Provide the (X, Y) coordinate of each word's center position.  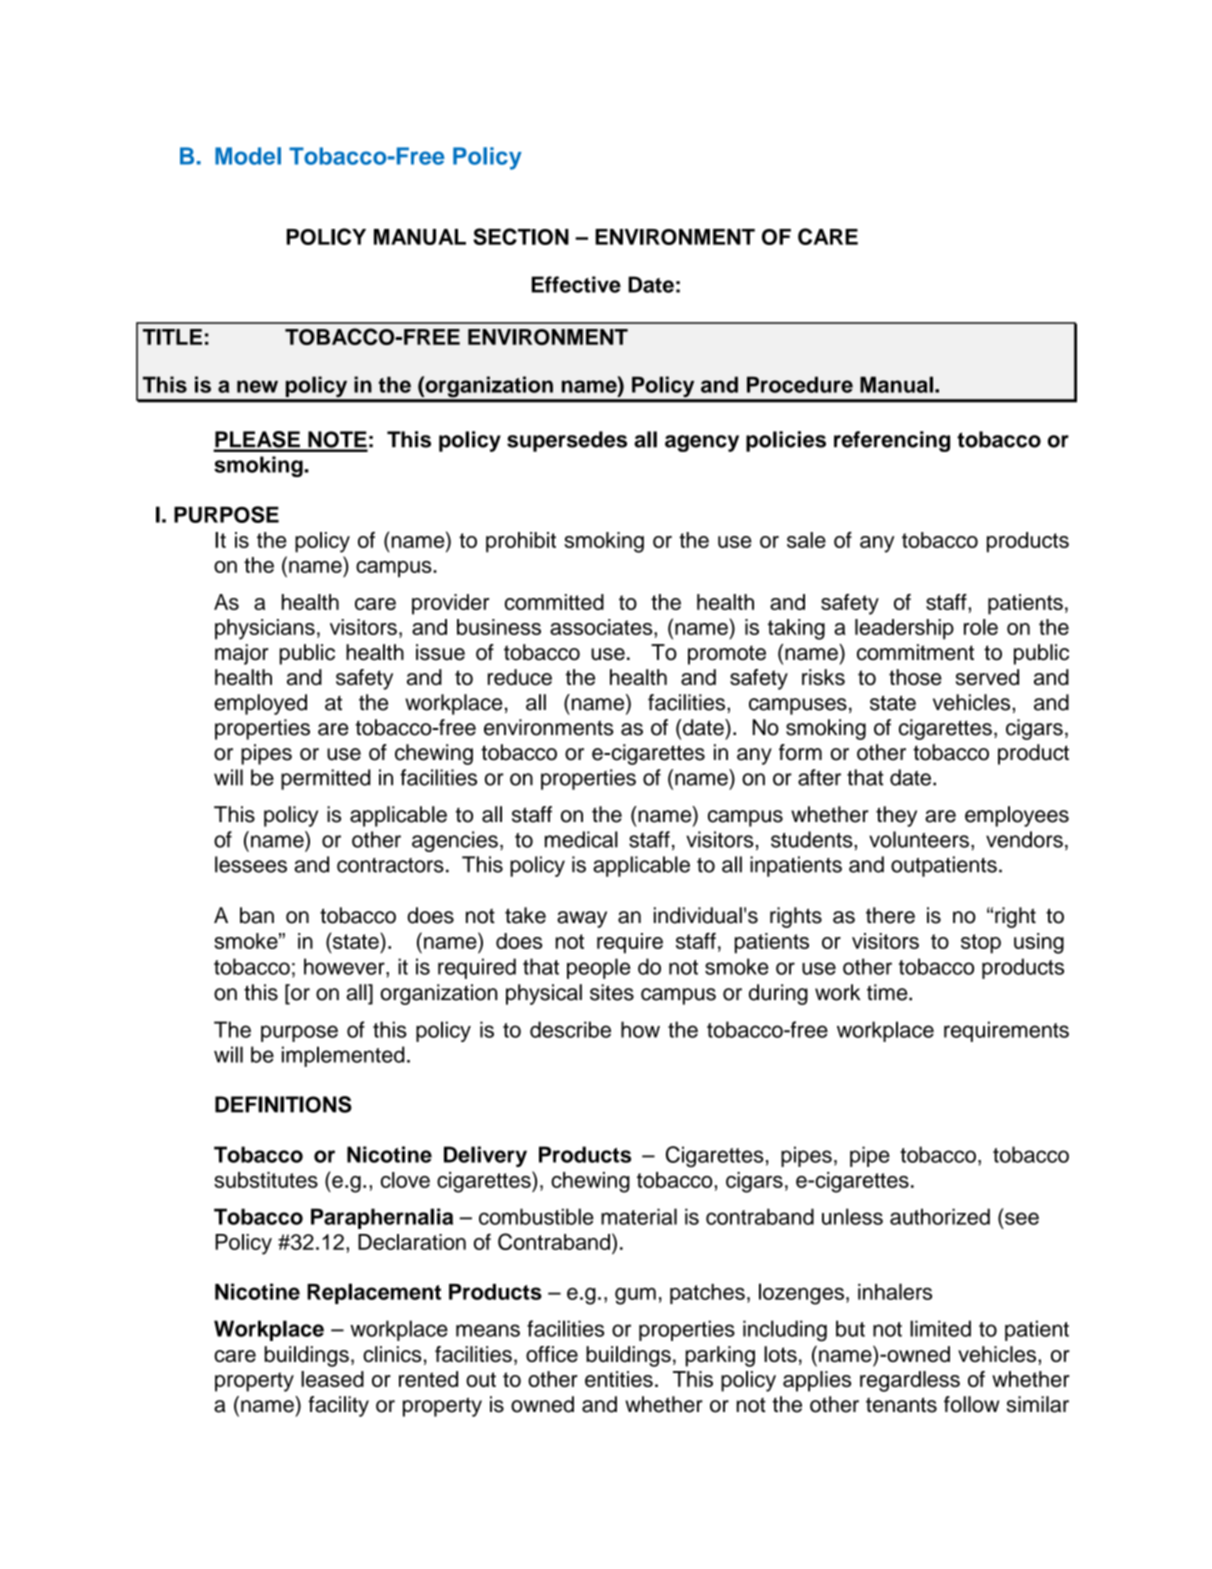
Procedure (800, 384)
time (888, 992)
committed (554, 602)
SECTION (521, 236)
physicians (265, 629)
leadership (904, 629)
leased (332, 1379)
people (599, 968)
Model (248, 156)
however (345, 966)
